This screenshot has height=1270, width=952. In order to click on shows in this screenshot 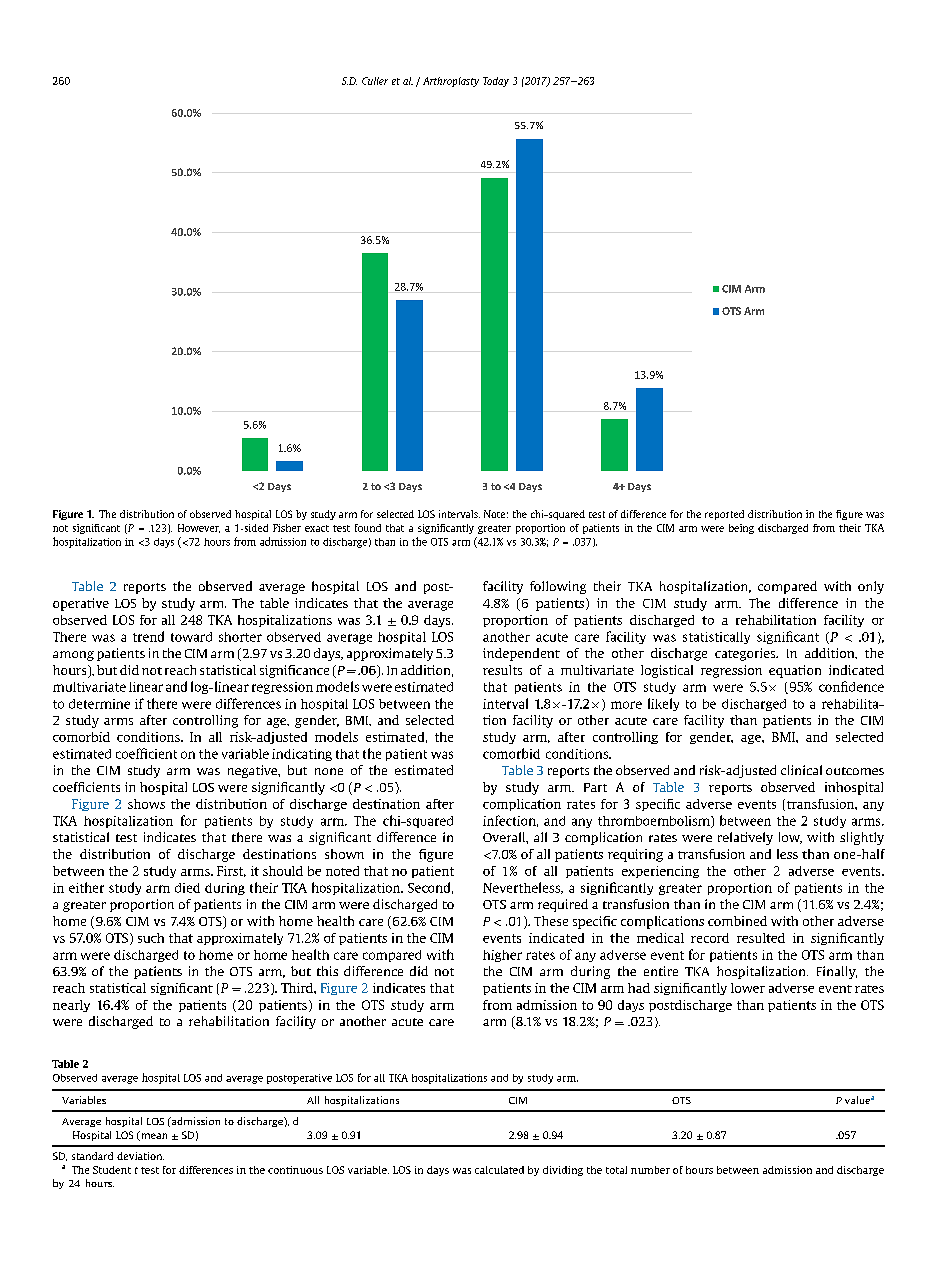, I will do `click(146, 804)`.
